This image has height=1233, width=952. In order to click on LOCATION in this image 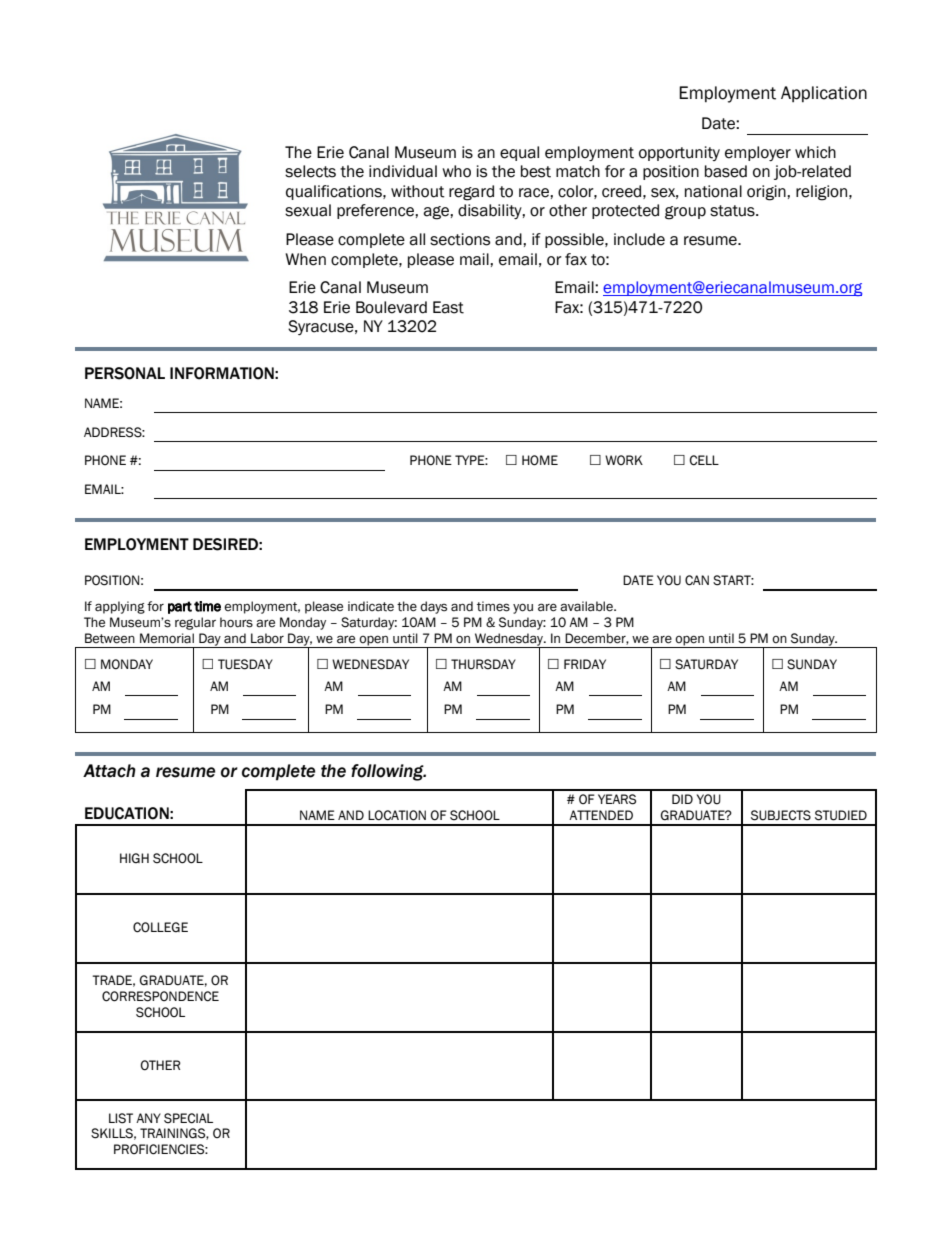, I will do `click(397, 815)`.
